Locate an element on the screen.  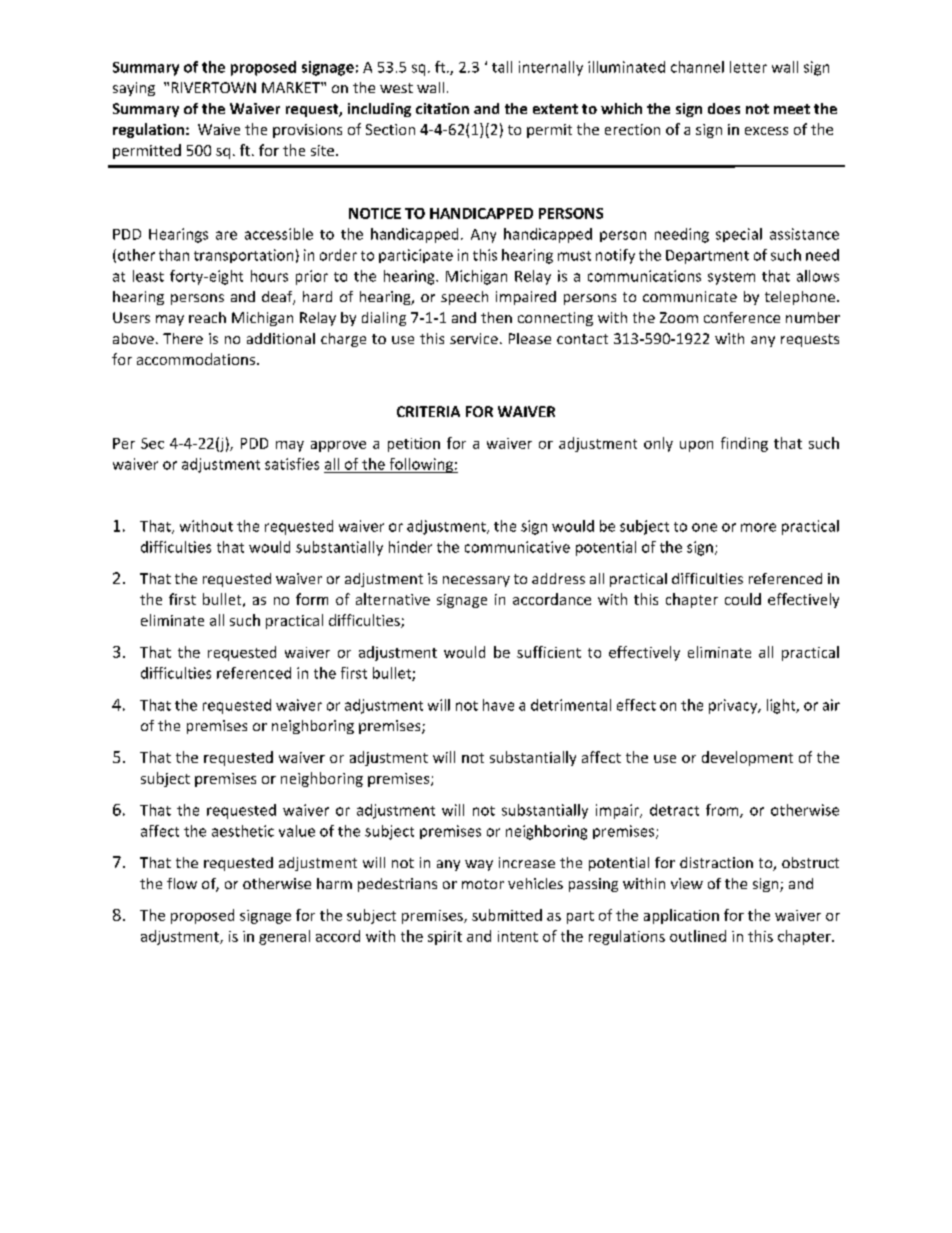
more is located at coordinates (758, 527).
